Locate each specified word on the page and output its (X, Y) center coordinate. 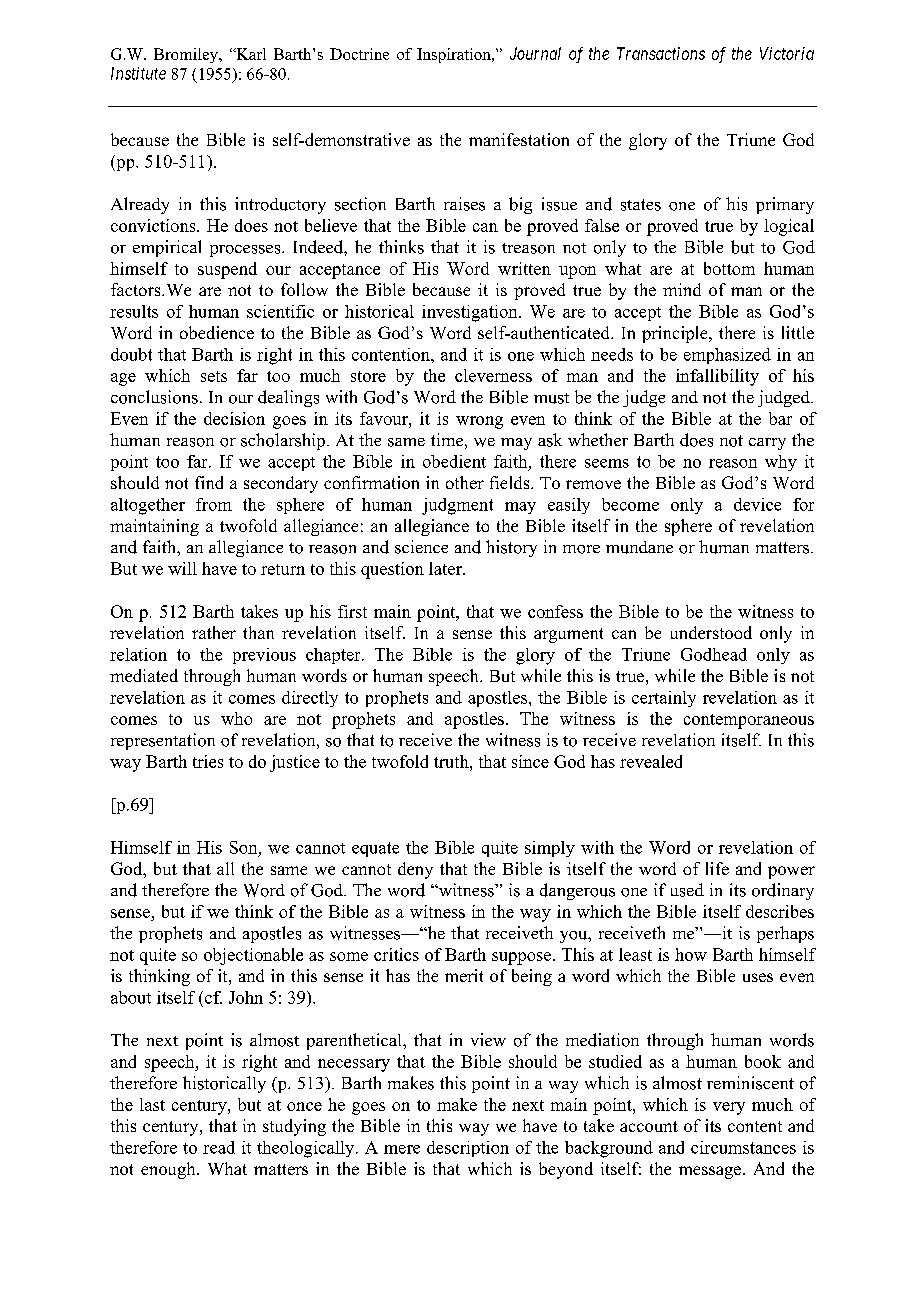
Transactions (661, 53)
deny (415, 870)
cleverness (493, 375)
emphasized (727, 356)
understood (711, 632)
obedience (217, 332)
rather (214, 632)
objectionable (253, 956)
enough (169, 1170)
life (717, 868)
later (446, 568)
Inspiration (455, 55)
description (468, 1149)
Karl (250, 54)
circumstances (743, 1147)
